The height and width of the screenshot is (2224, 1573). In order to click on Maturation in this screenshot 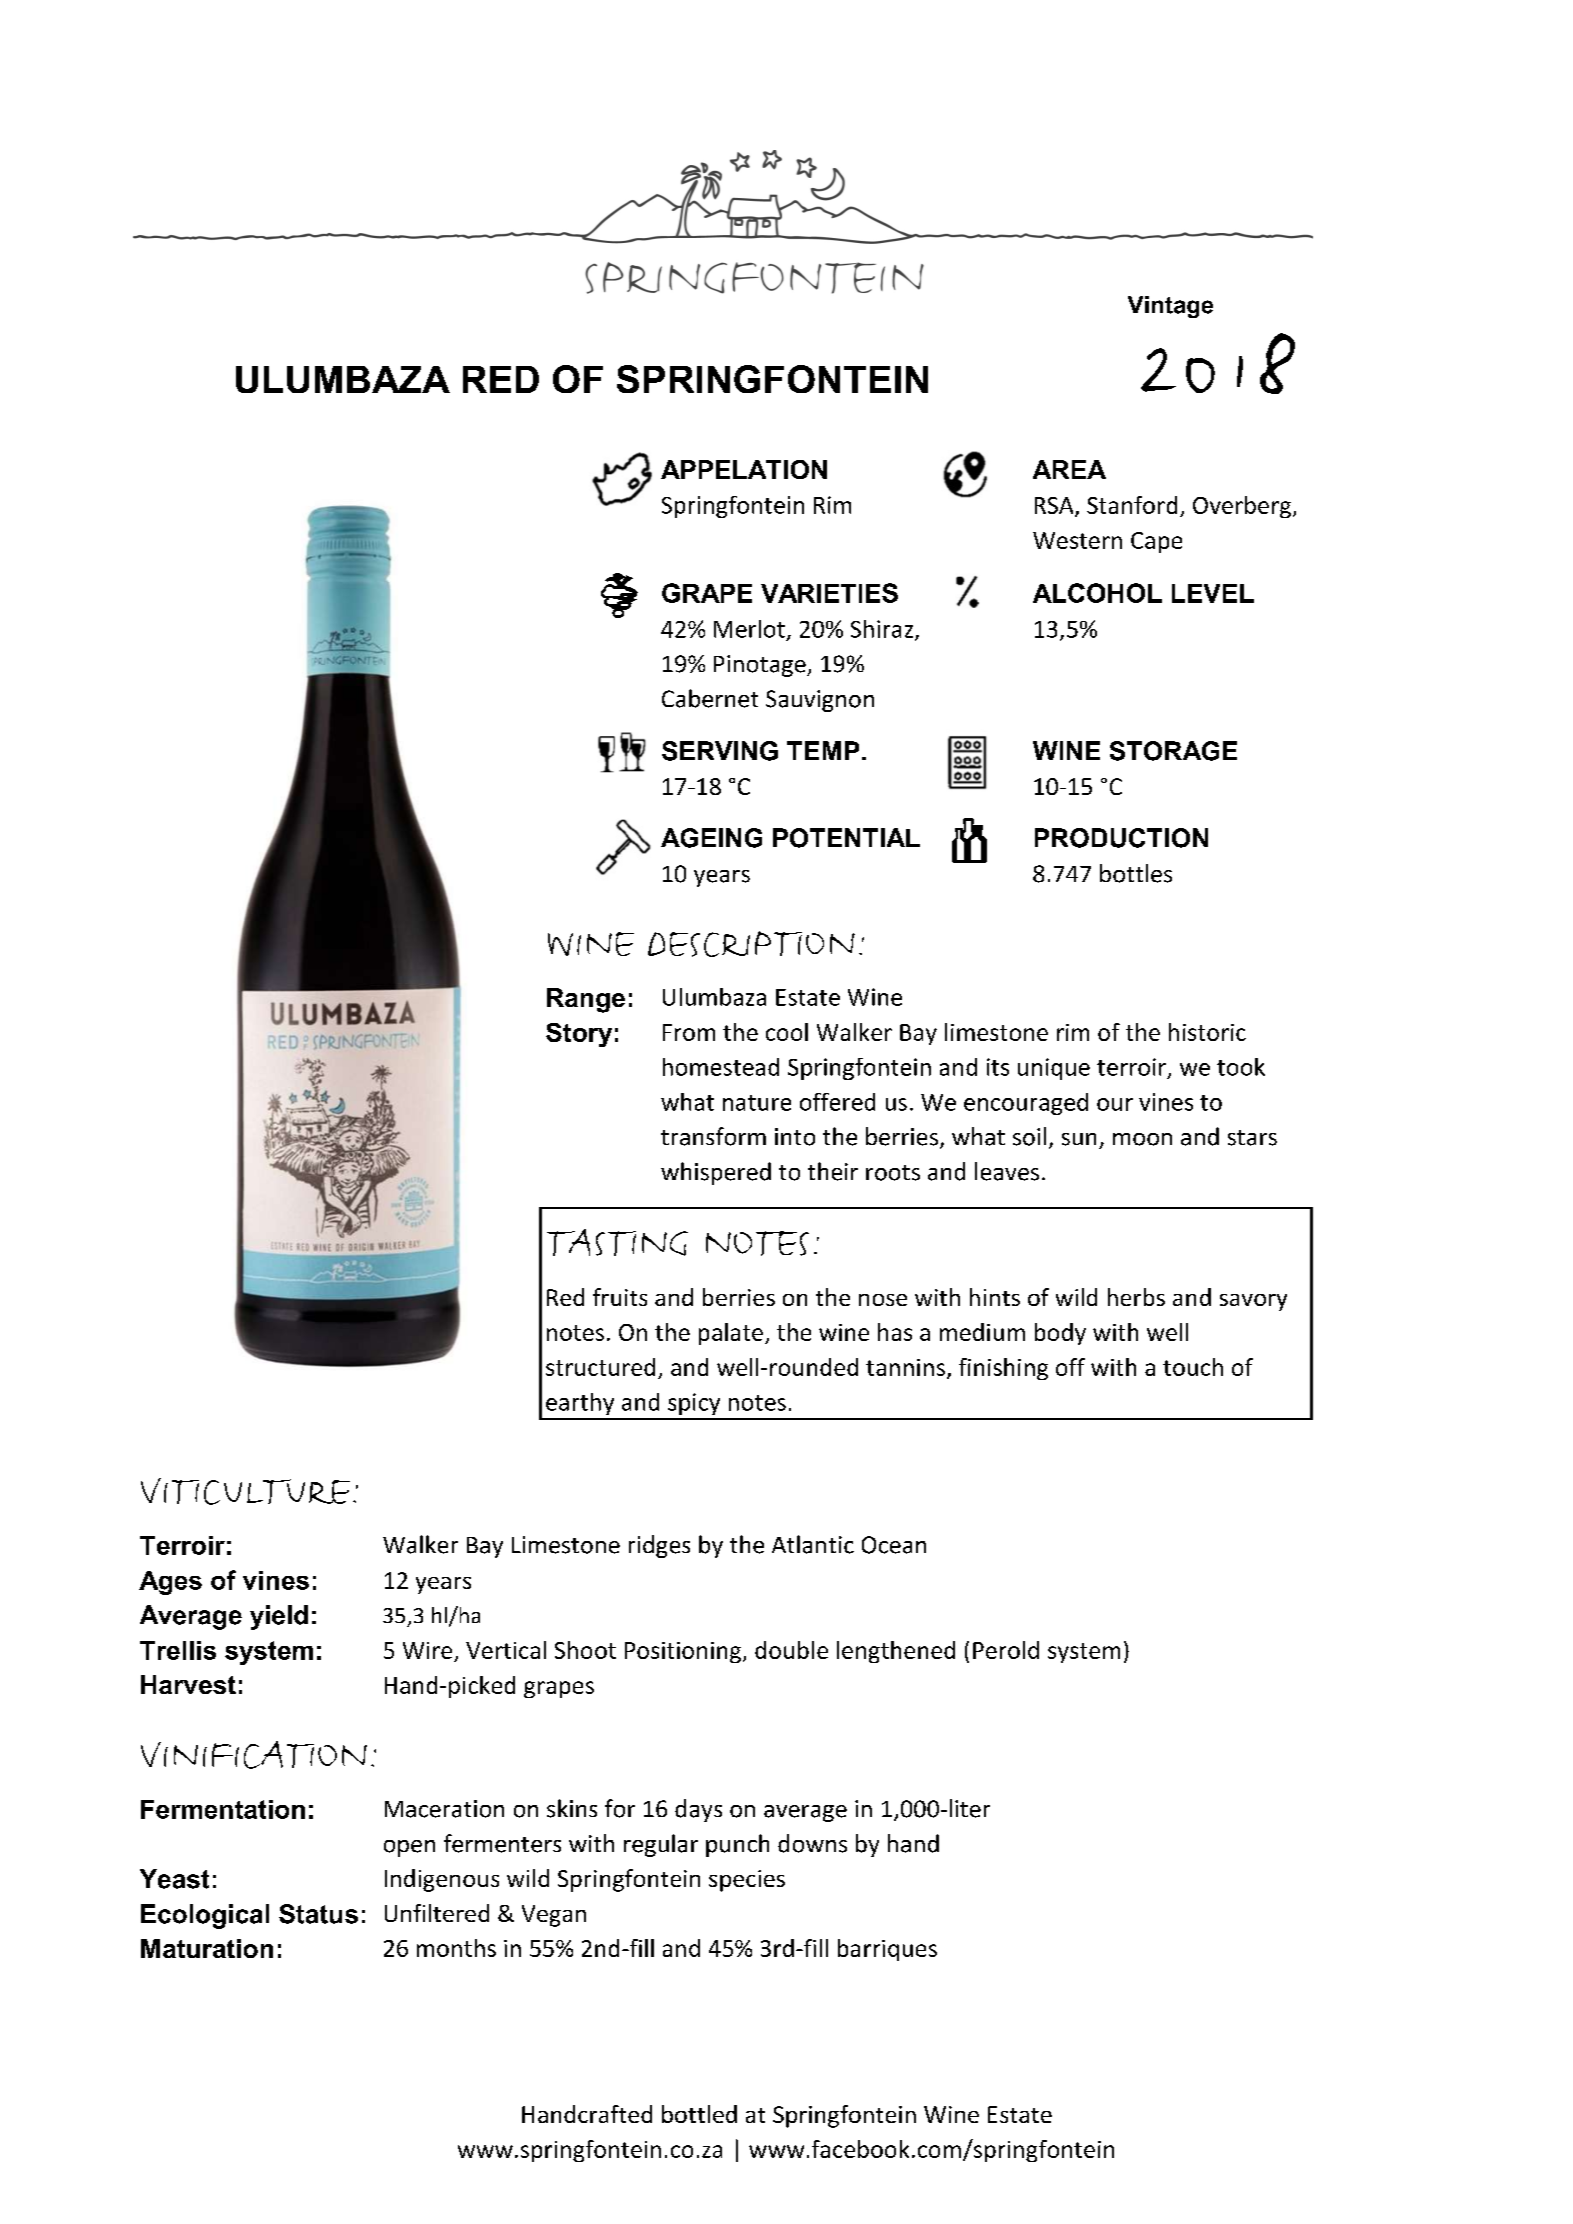, I will do `click(207, 1948)`.
